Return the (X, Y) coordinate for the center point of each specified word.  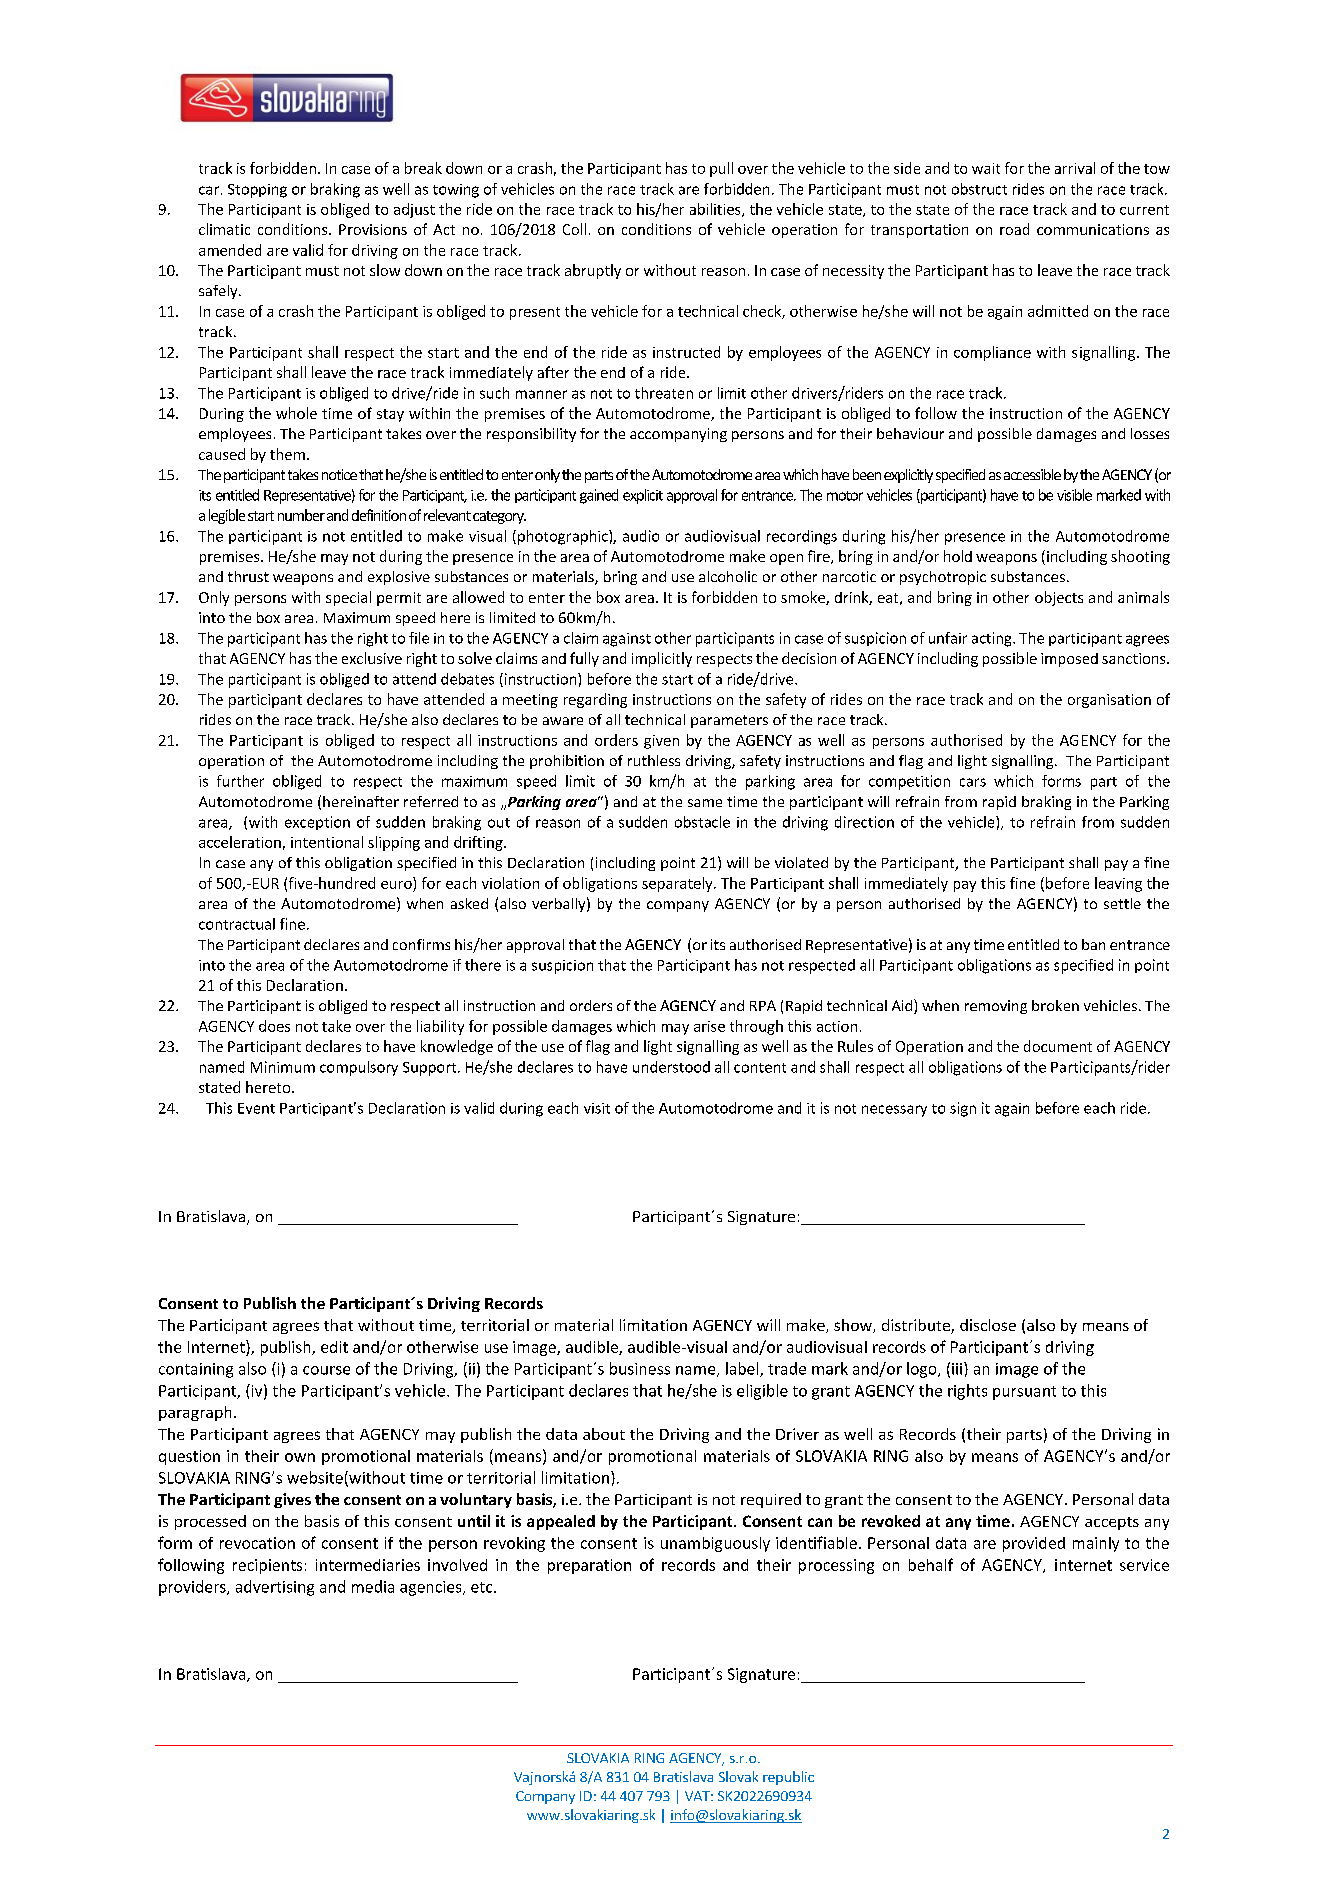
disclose (988, 1325)
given (661, 742)
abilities (716, 210)
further (240, 781)
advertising (275, 1588)
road (1014, 229)
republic (788, 1778)
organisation (1109, 701)
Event (256, 1108)
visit (597, 1108)
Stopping (257, 191)
